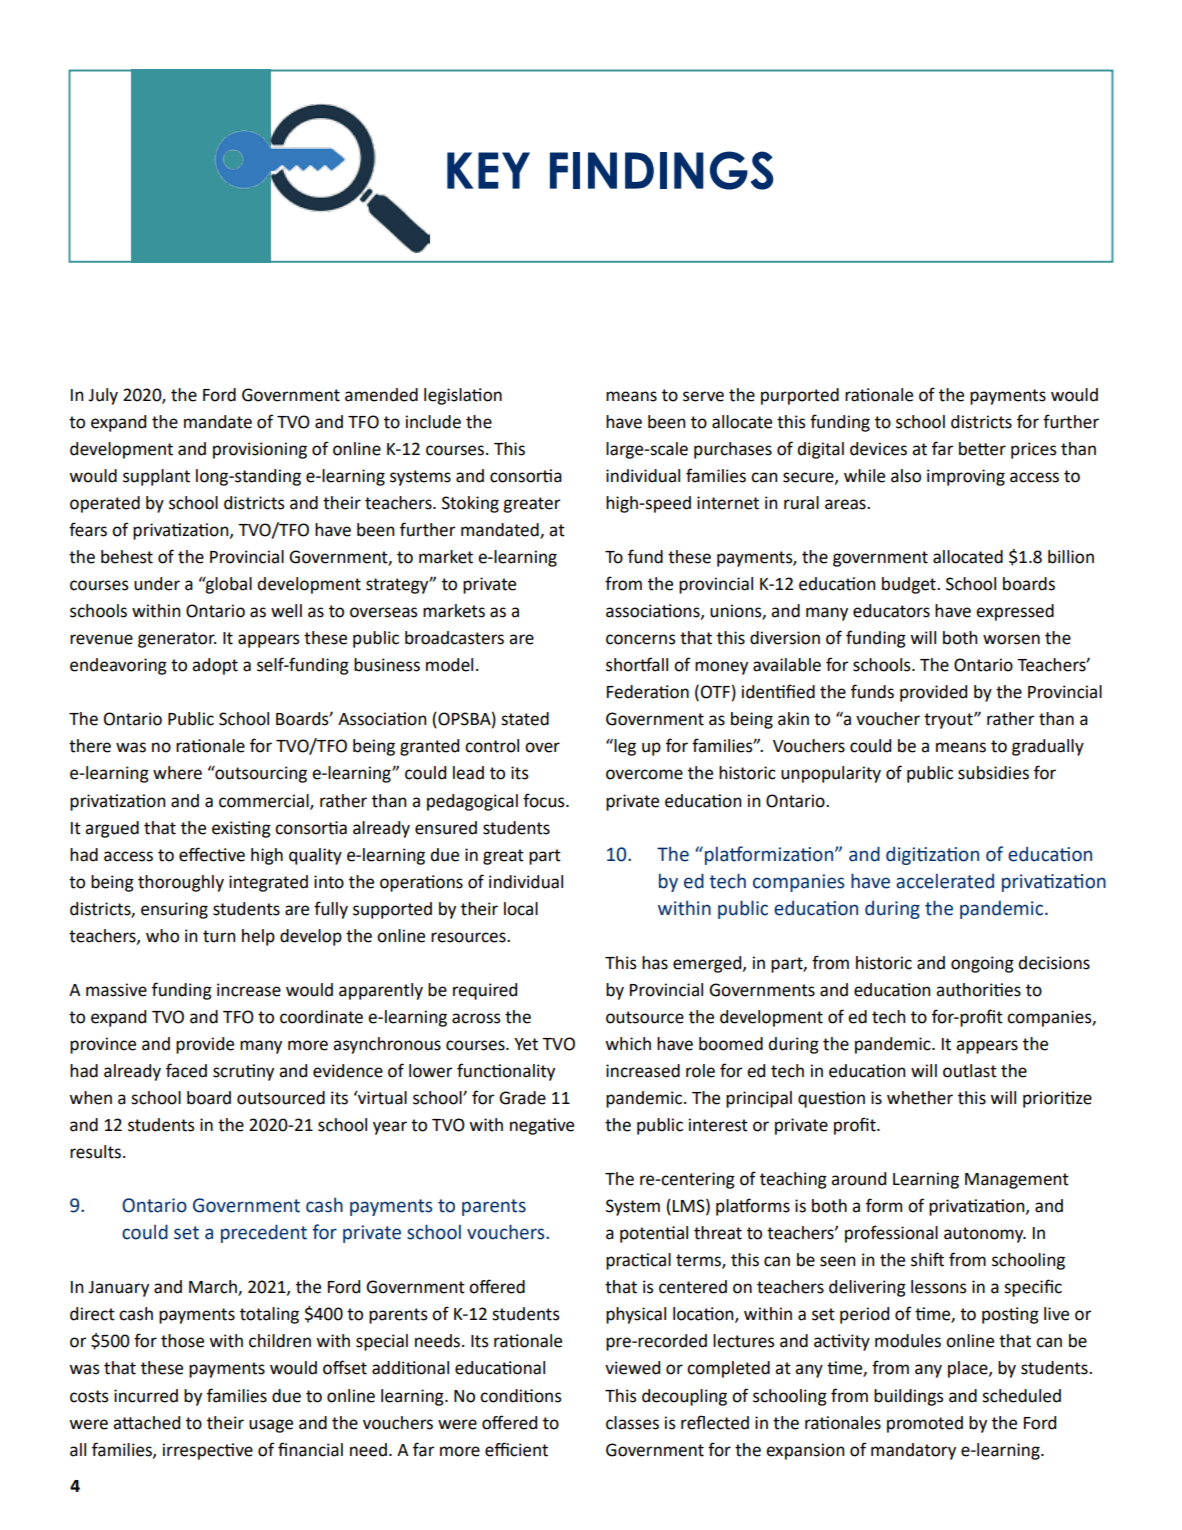  Describe the element at coordinates (488, 170) in the screenshot. I see `KEY` at that location.
